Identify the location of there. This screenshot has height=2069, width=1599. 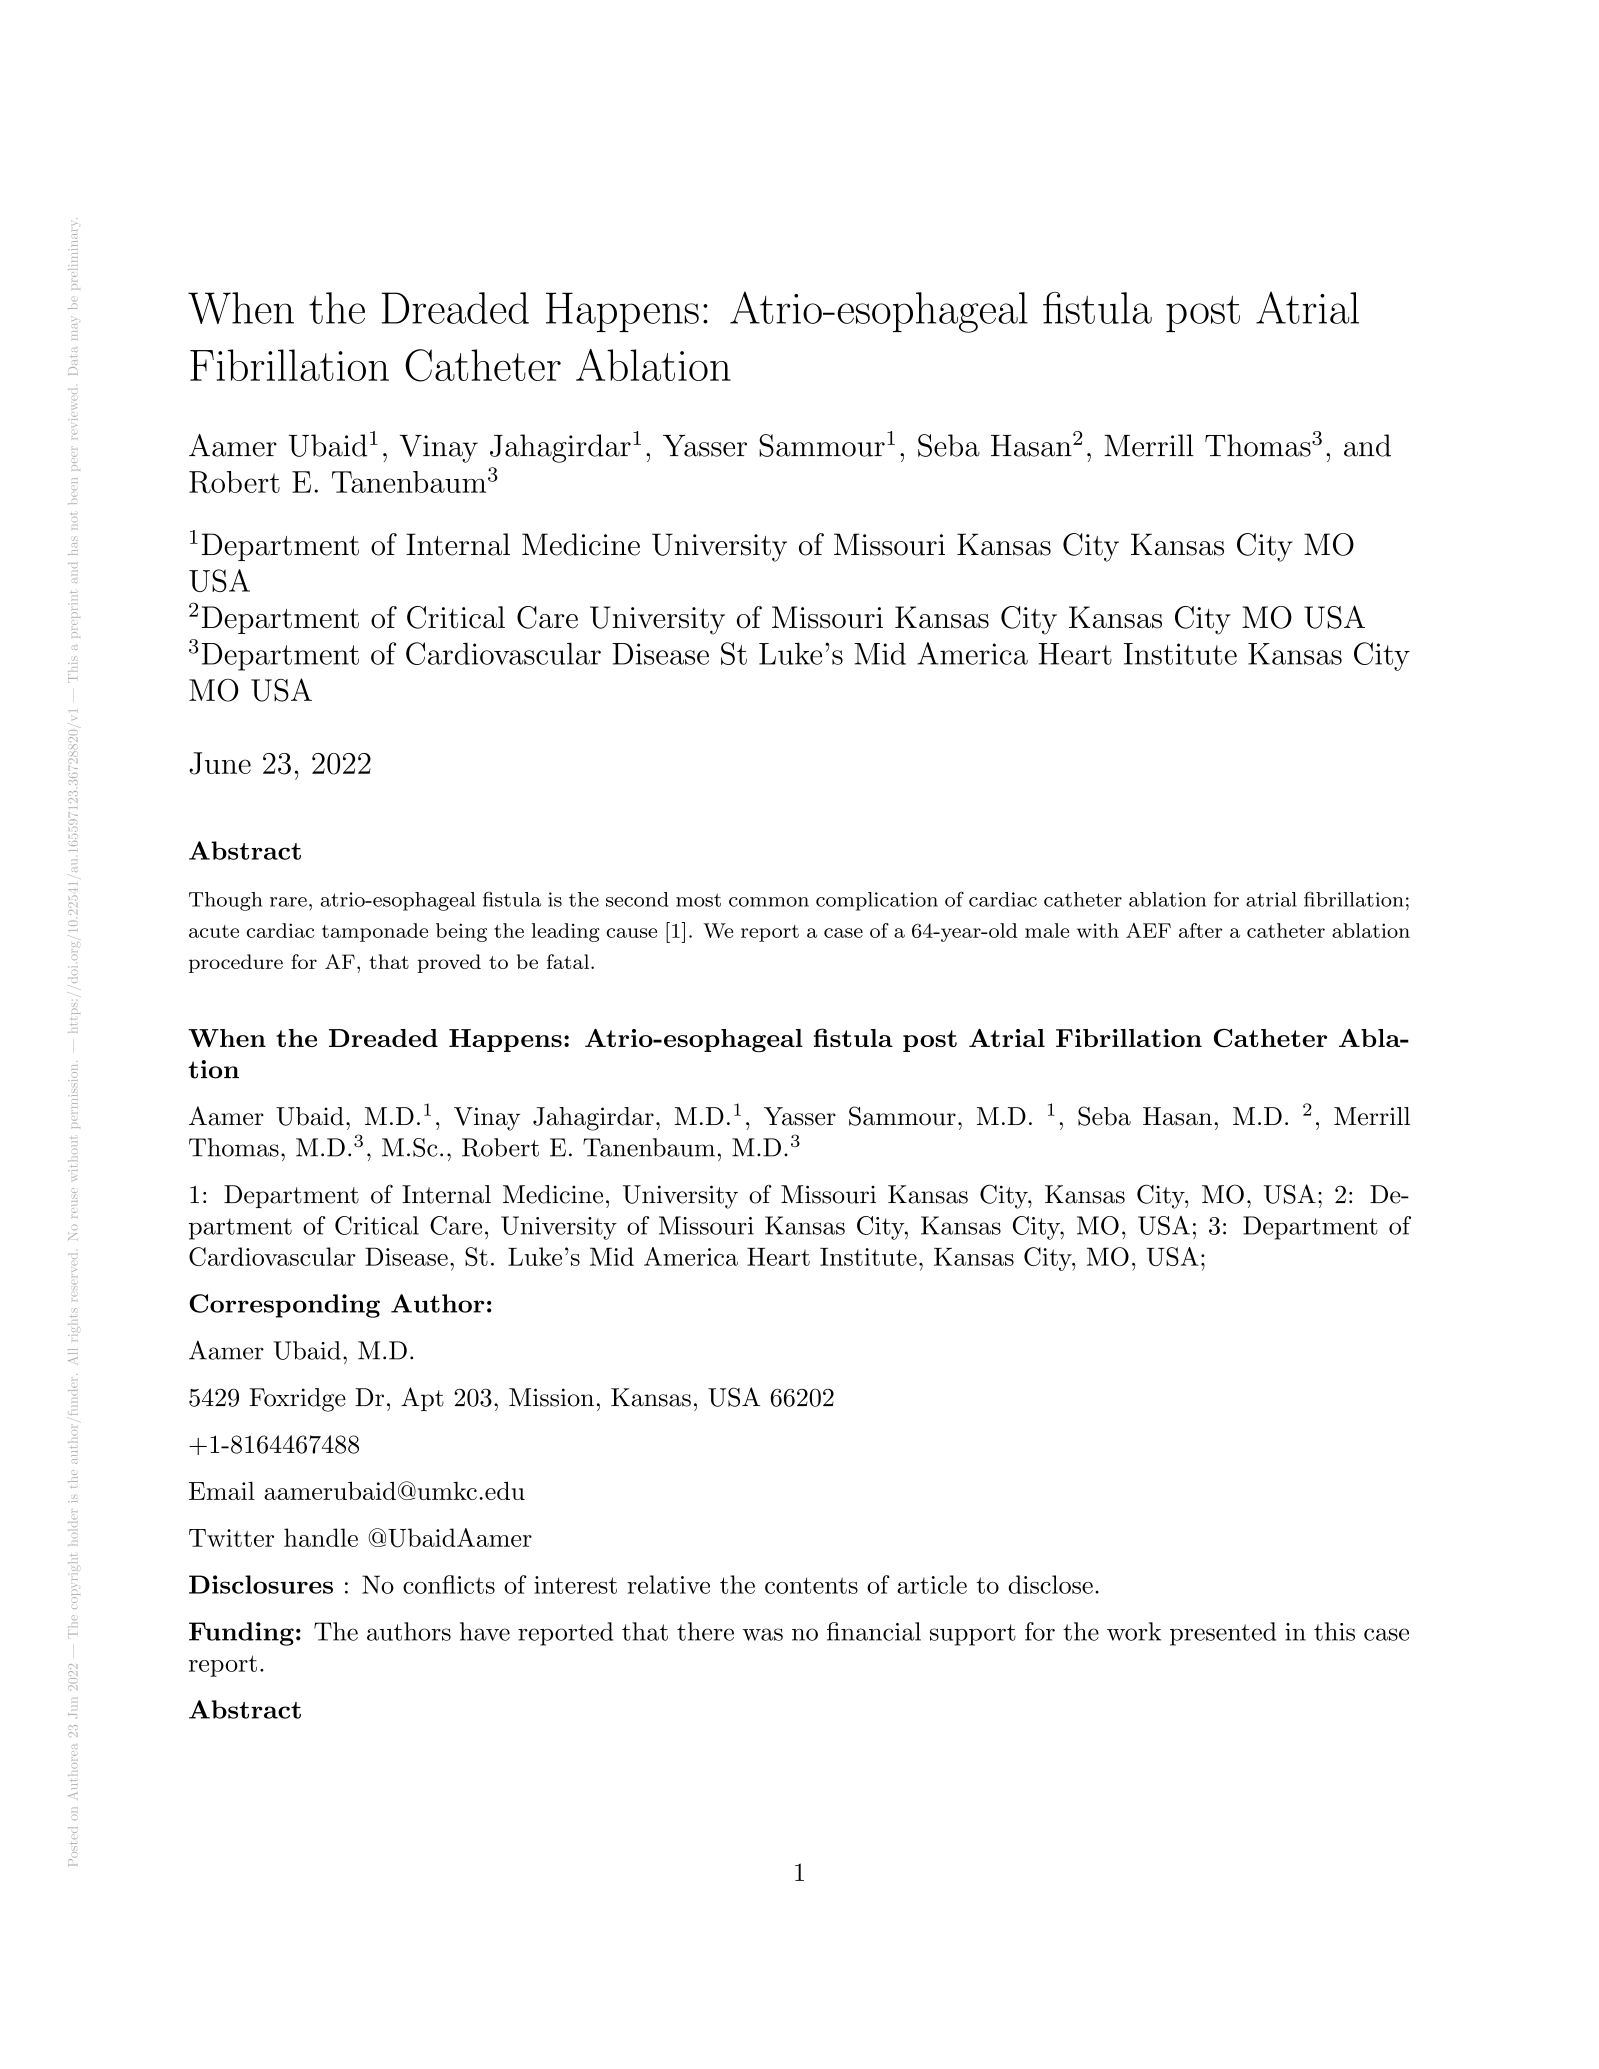
(705, 1631).
